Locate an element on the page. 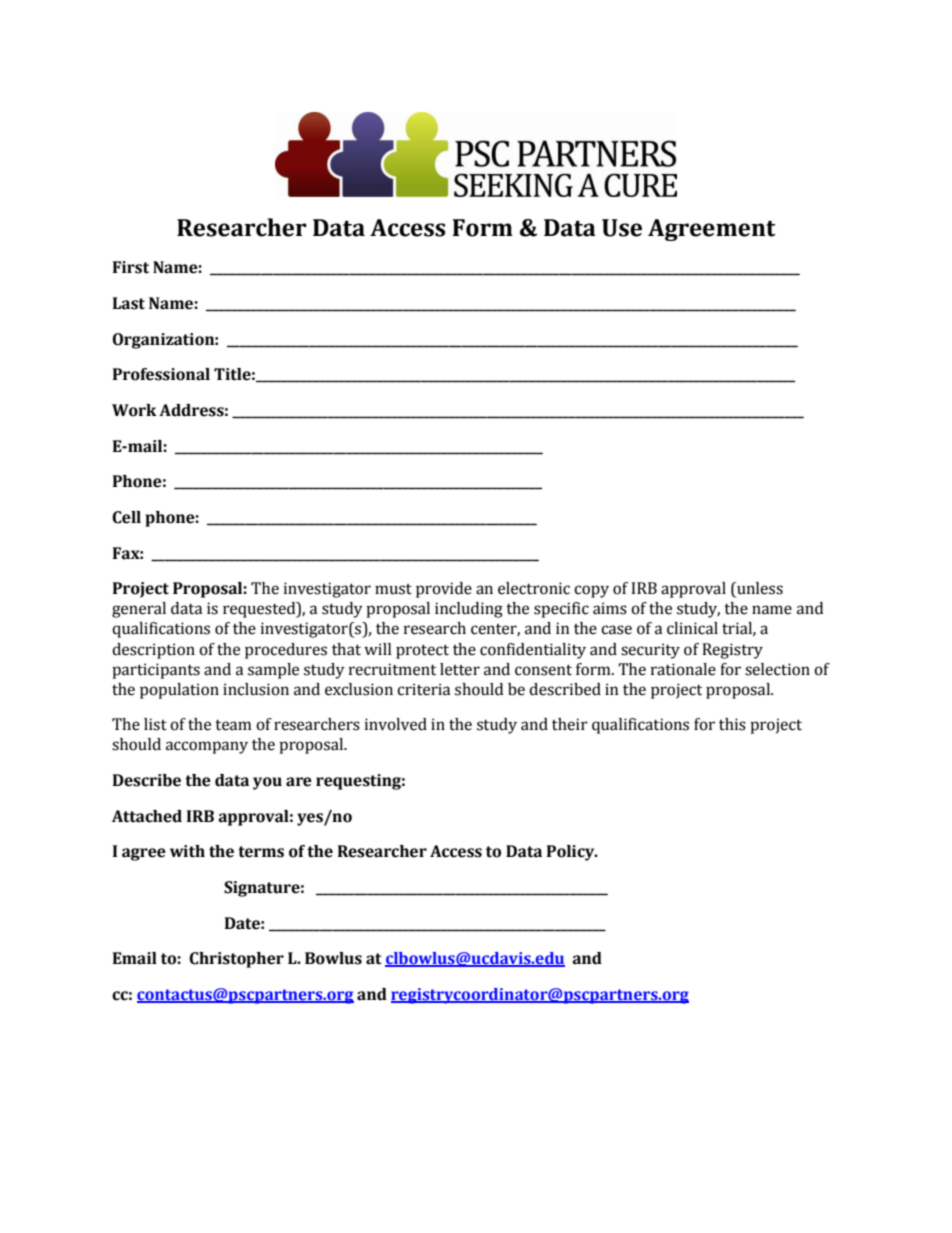 Image resolution: width=952 pixels, height=1233 pixels. requested is located at coordinates (260, 610).
